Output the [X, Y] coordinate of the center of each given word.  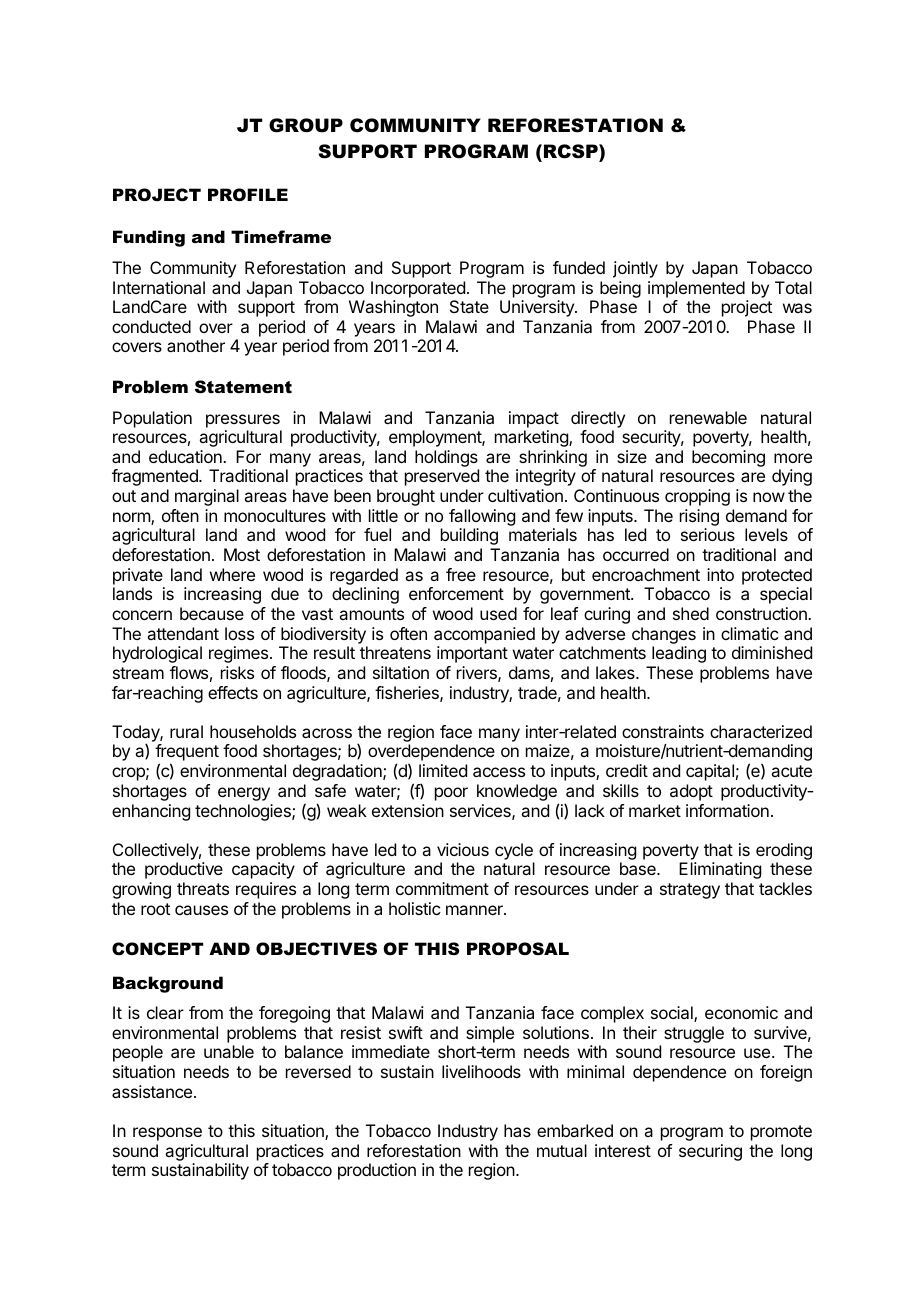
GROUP [306, 125]
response [167, 1134]
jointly [635, 269]
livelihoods [481, 1071]
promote [781, 1133]
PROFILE [248, 194]
